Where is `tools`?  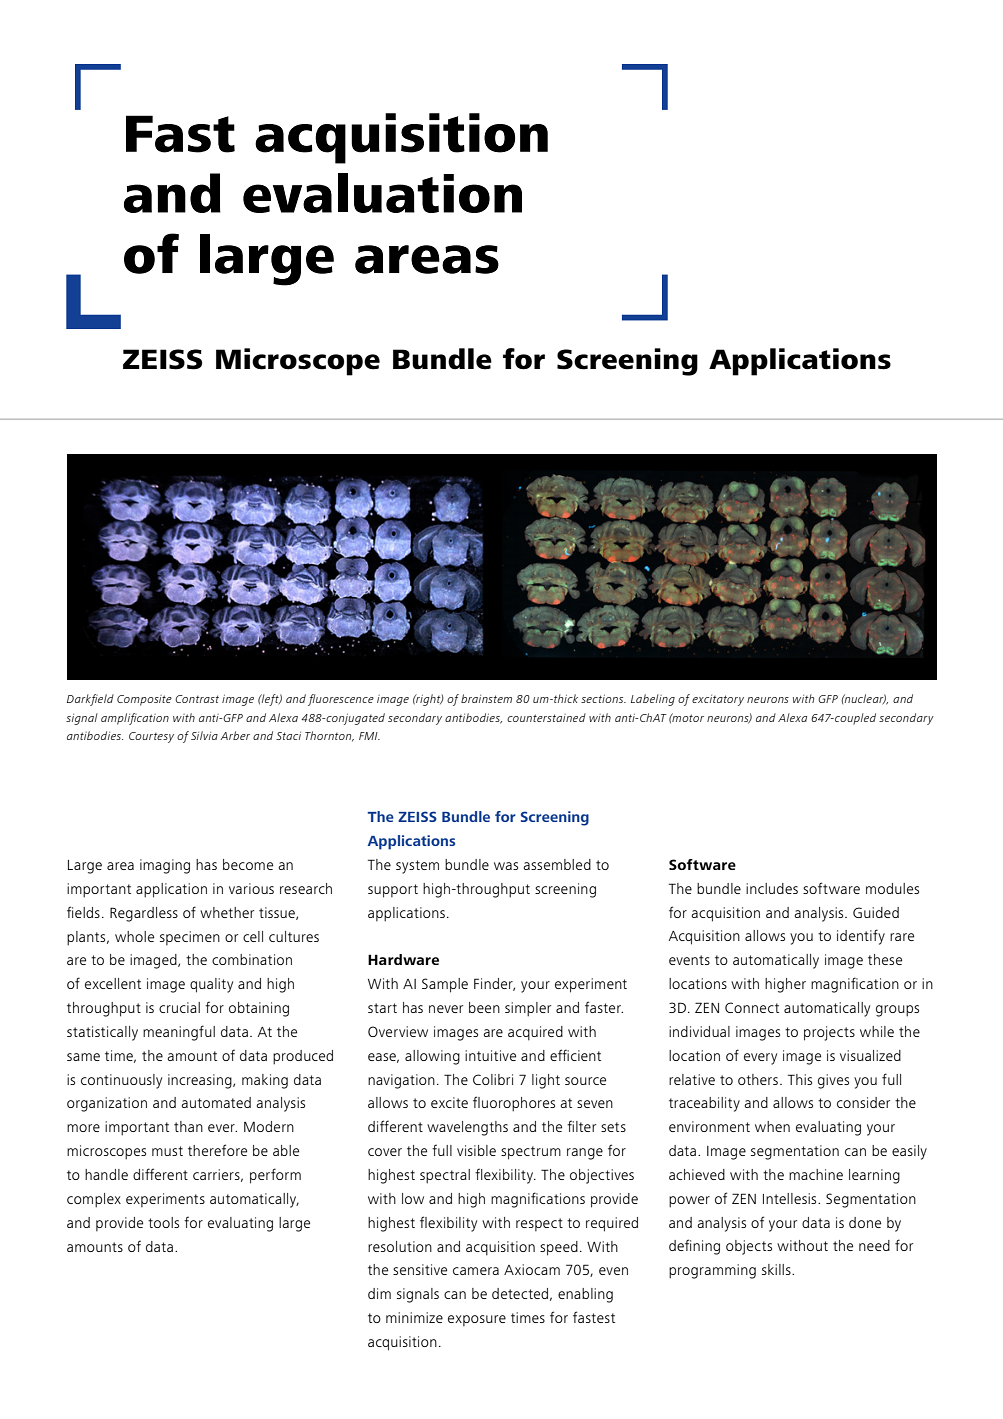 tools is located at coordinates (163, 1222).
